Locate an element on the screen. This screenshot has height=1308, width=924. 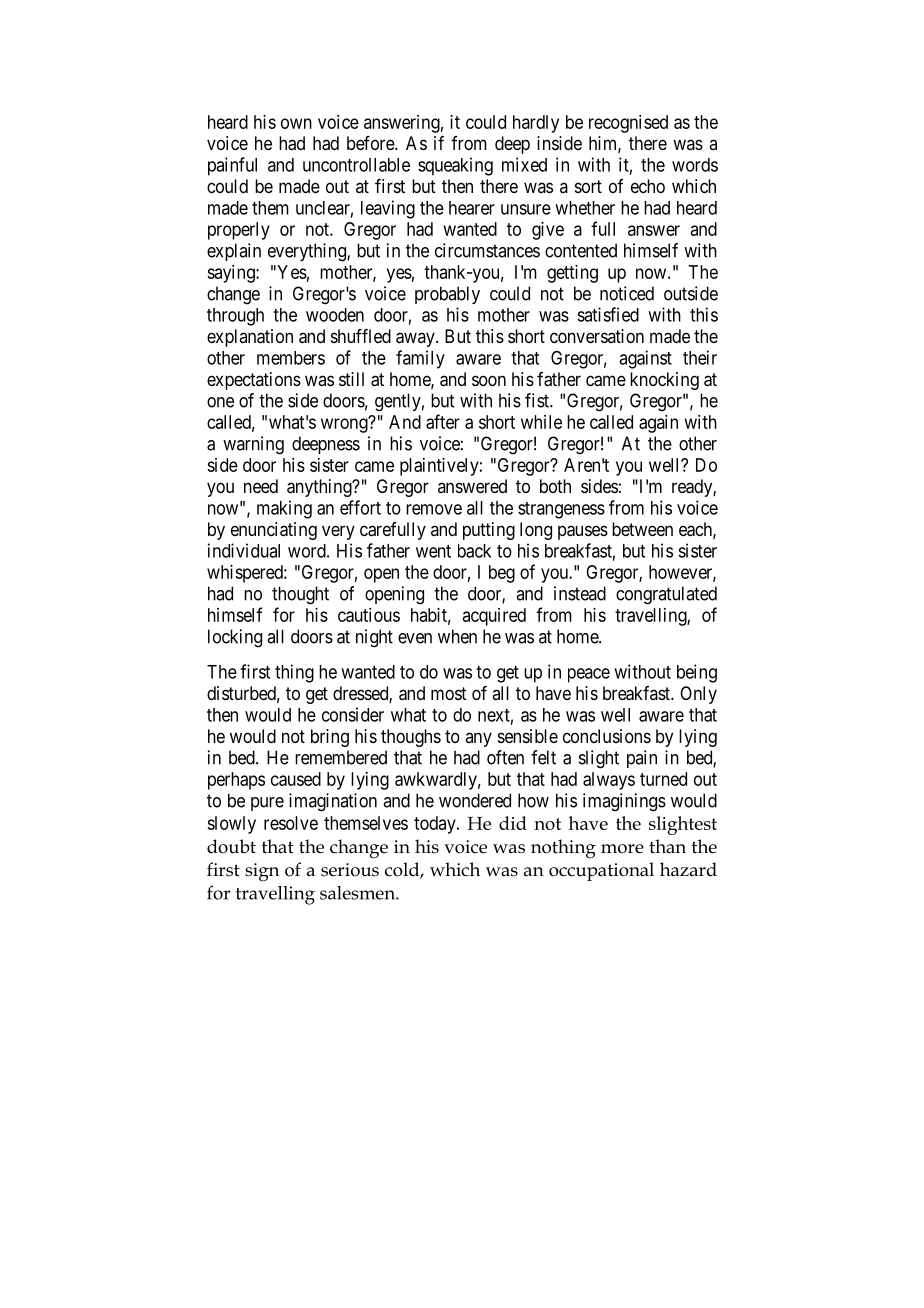
sign is located at coordinates (262, 872).
